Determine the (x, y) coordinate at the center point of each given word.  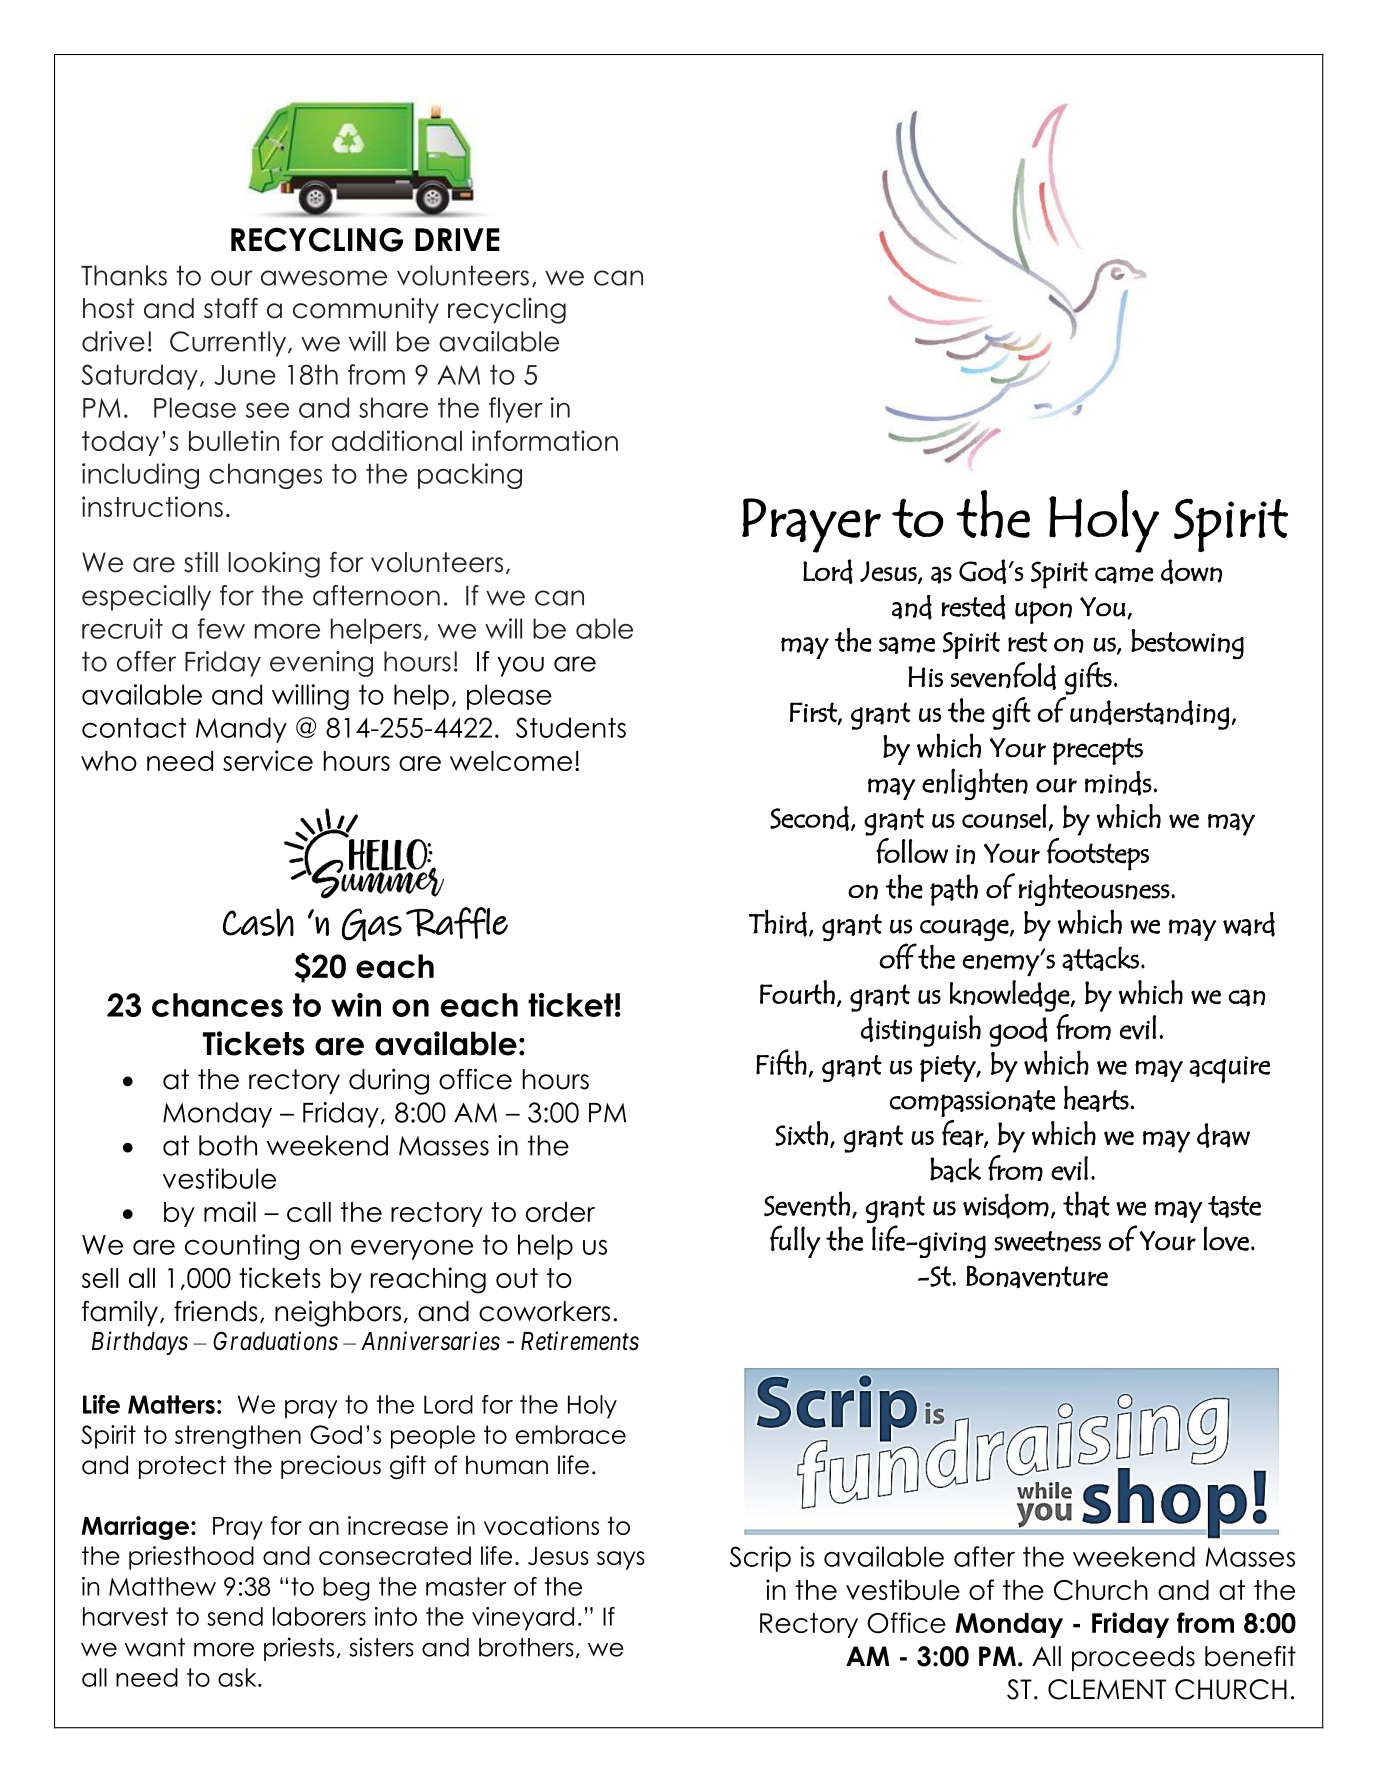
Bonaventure (1037, 1276)
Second (809, 818)
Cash (258, 922)
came (1124, 575)
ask (238, 1677)
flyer (516, 410)
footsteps (1098, 854)
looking (274, 565)
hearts (1096, 1098)
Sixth (801, 1133)
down (1191, 571)
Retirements (580, 1341)
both (228, 1145)
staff (231, 308)
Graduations (275, 1341)
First (814, 713)
